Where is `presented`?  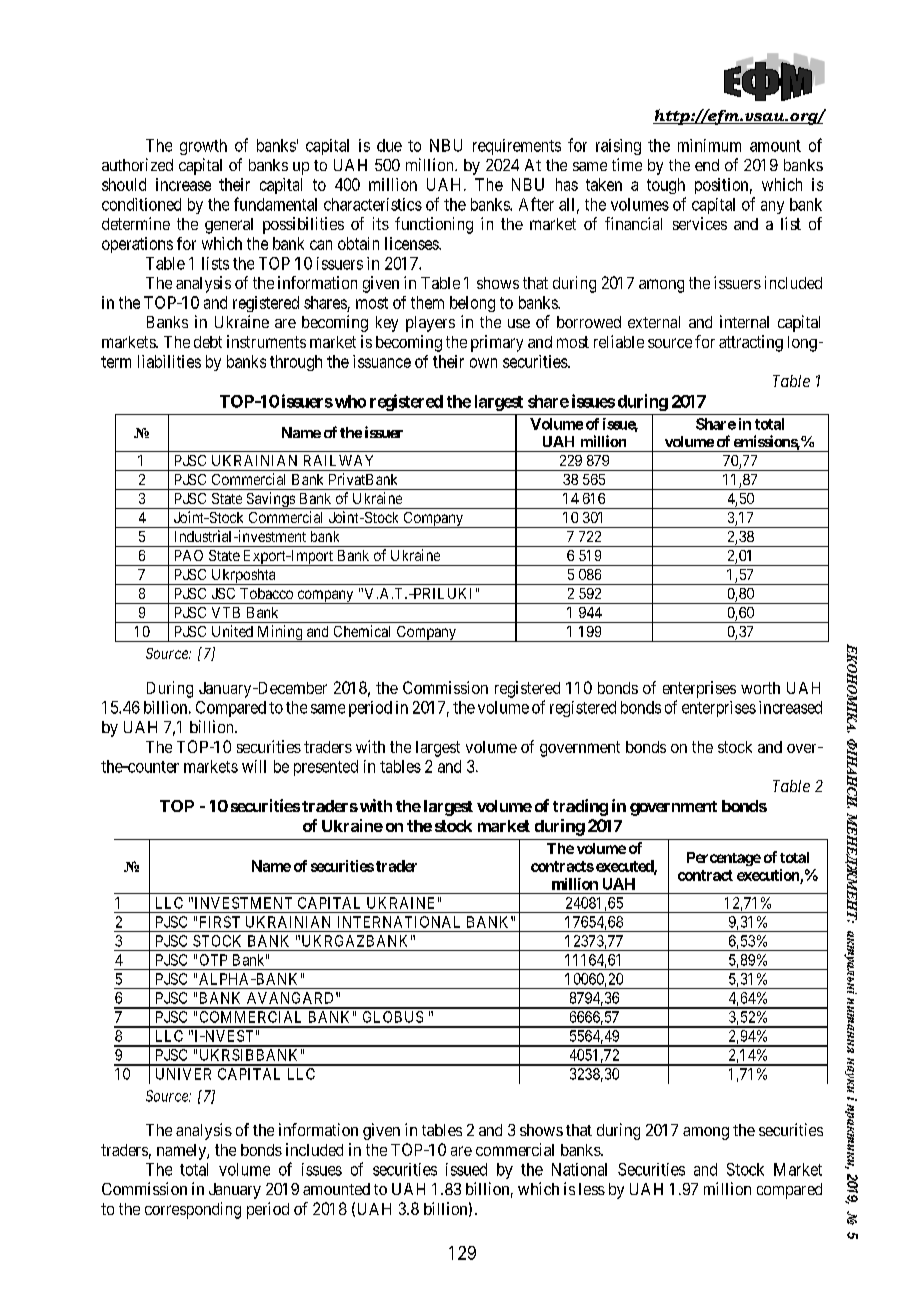 presented is located at coordinates (326, 768).
